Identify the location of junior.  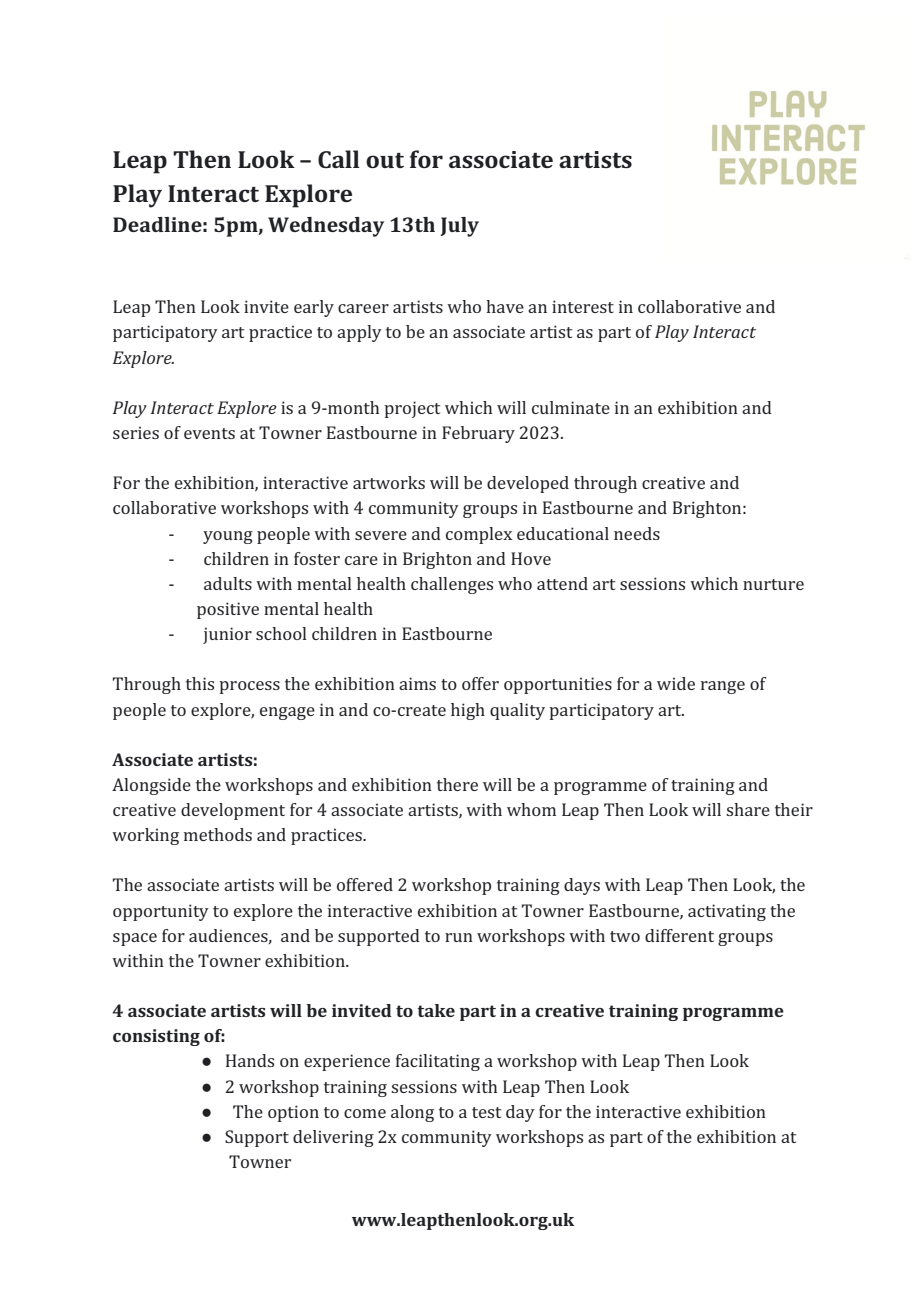
(227, 635).
